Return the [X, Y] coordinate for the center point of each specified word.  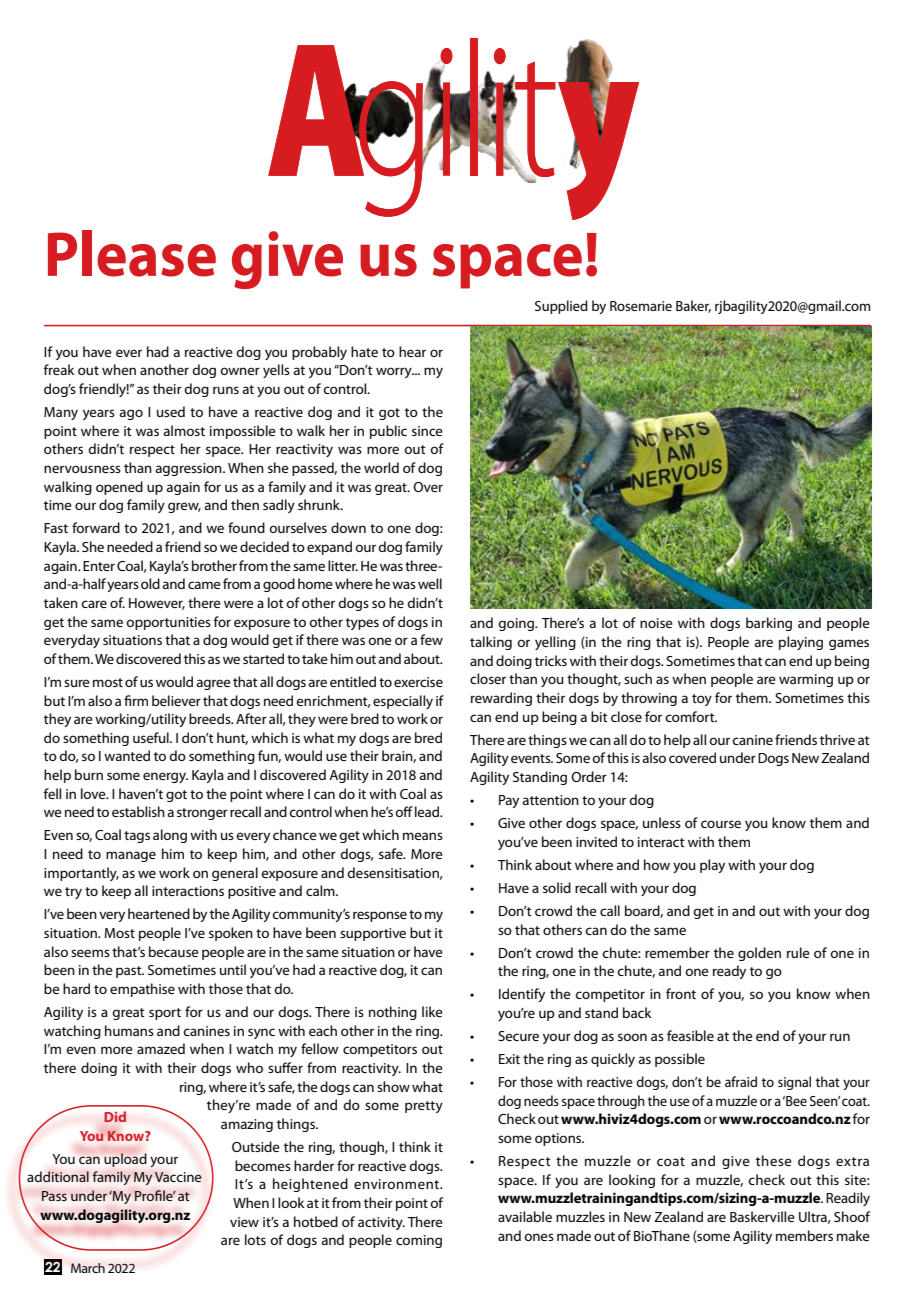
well [430, 583]
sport [165, 1014]
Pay [509, 801]
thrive [837, 739]
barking [769, 624]
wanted [127, 755]
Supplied [561, 307]
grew [184, 507]
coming [419, 1241]
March [88, 1268]
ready [729, 972]
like [432, 1011]
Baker [693, 306]
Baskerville [762, 1216]
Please [132, 253]
